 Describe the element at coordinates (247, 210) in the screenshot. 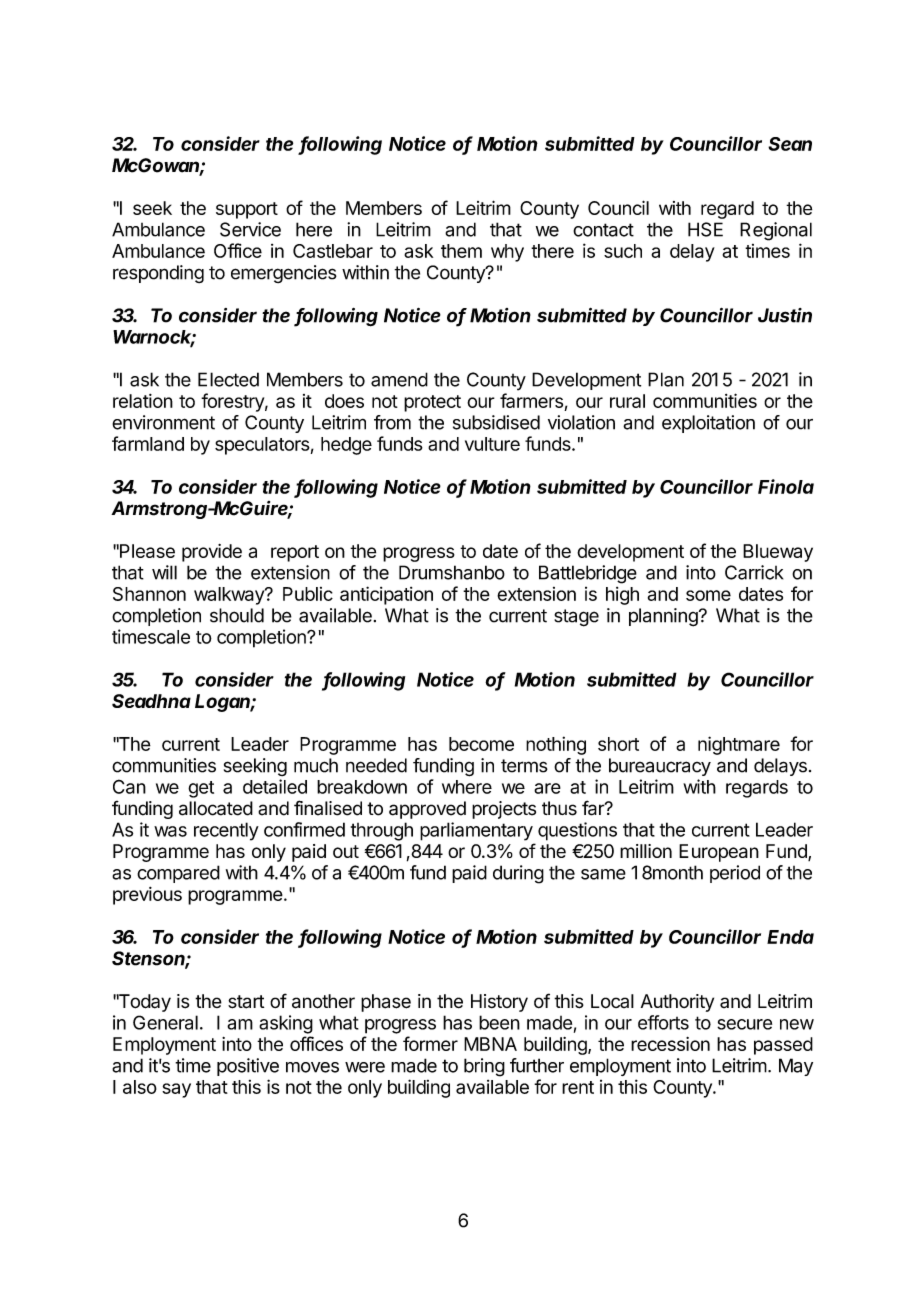

I see `support` at that location.
